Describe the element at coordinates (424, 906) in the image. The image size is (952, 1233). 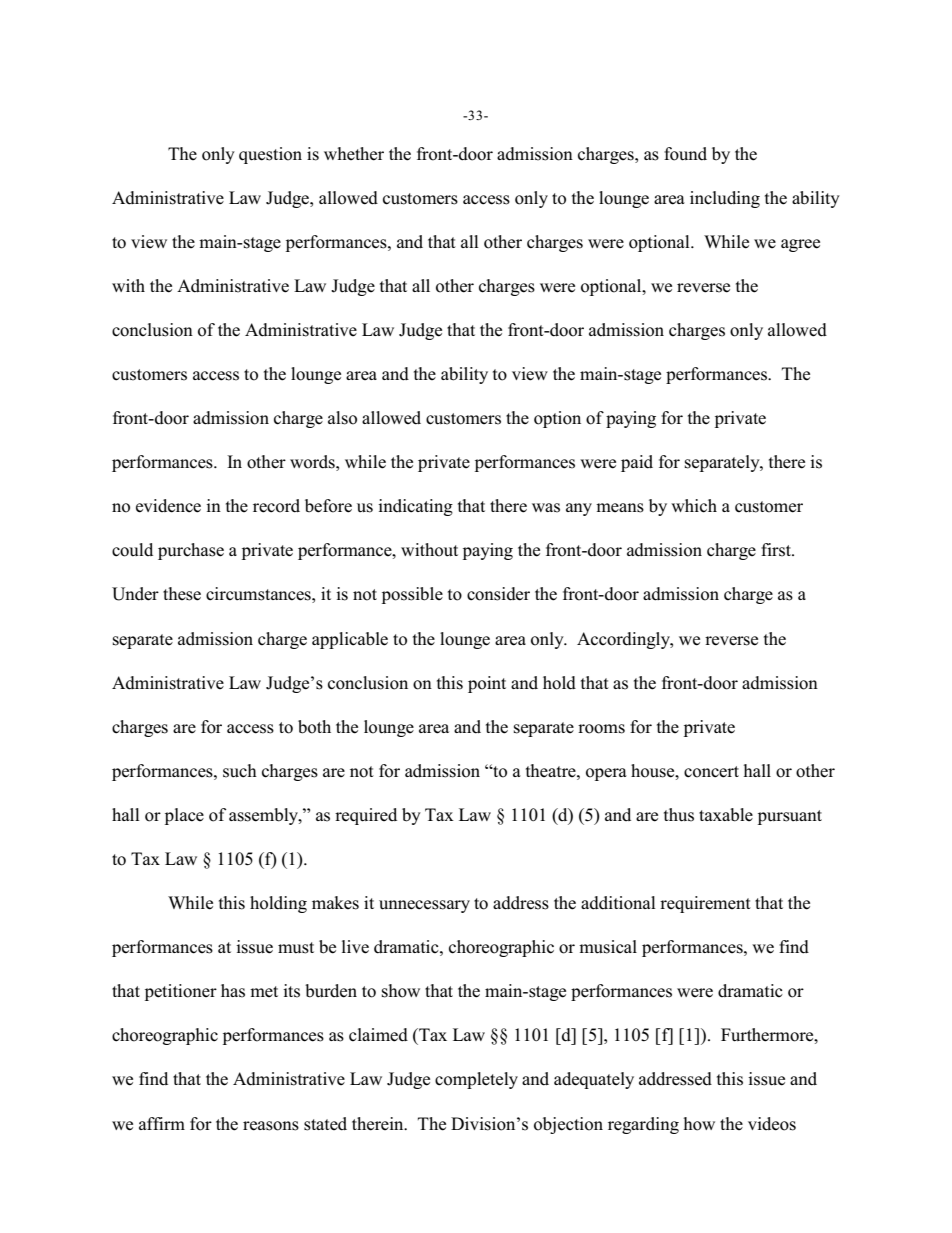
I see `unnecessary` at that location.
